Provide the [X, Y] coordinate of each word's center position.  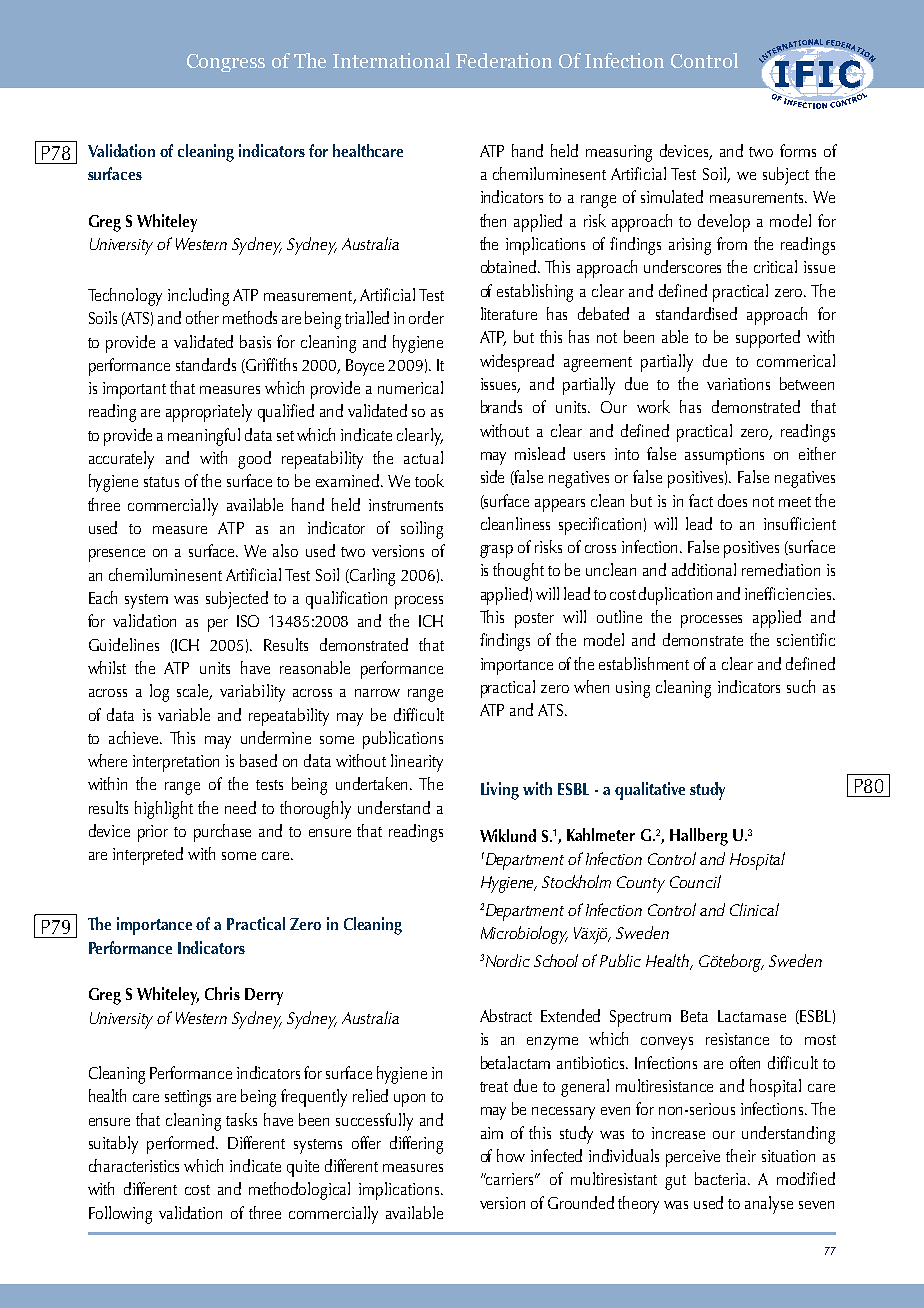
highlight [164, 810]
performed [182, 1145]
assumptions [724, 456]
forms [798, 150]
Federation [504, 60]
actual [423, 457]
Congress [226, 63]
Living [500, 791]
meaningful [204, 437]
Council [695, 881]
